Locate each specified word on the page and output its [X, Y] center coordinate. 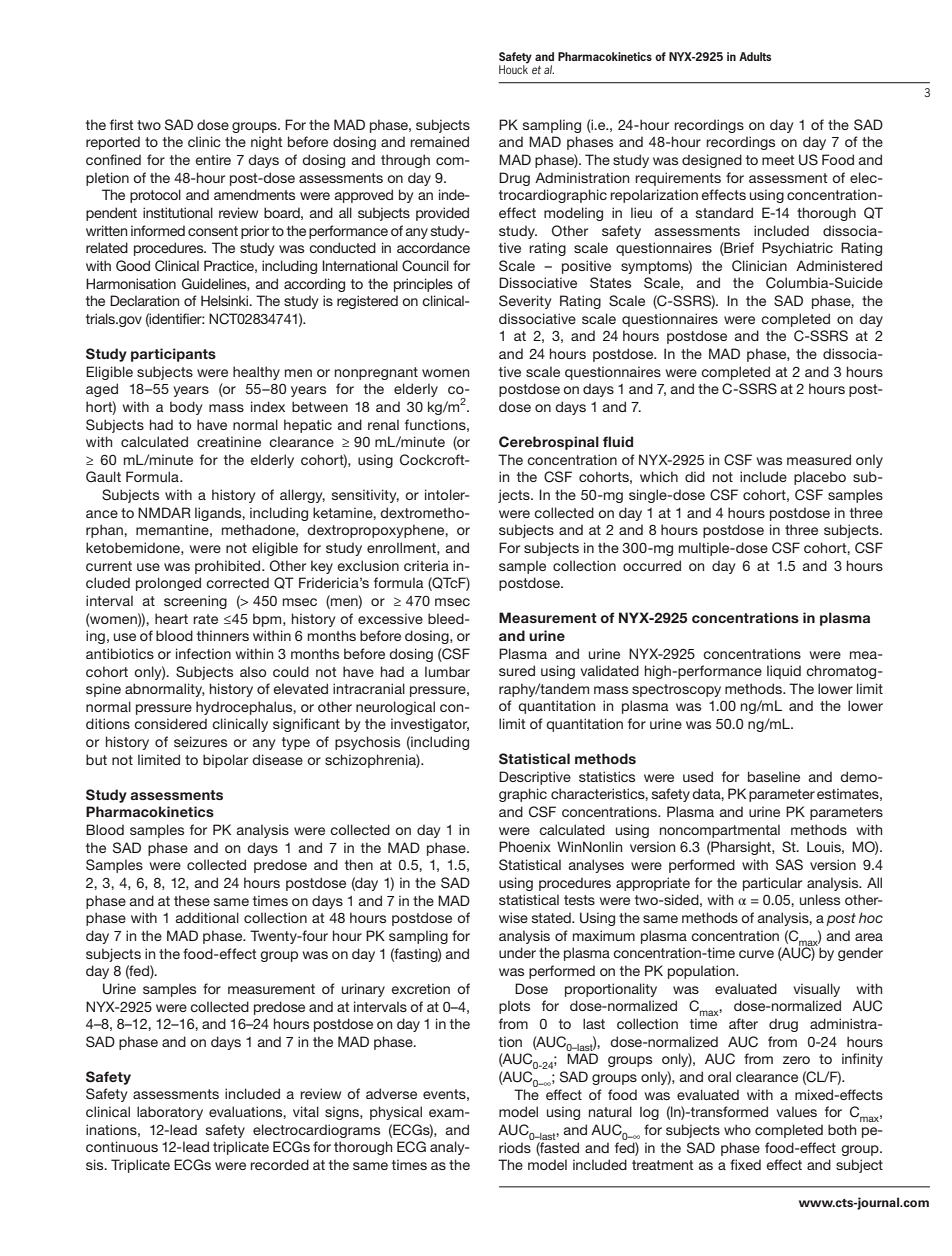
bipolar [225, 761]
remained [439, 141]
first [122, 124]
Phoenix [525, 846]
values [796, 1111]
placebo [820, 478]
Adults [755, 56]
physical [396, 1113]
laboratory [170, 1113]
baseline [774, 776]
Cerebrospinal [549, 443]
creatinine [229, 441]
